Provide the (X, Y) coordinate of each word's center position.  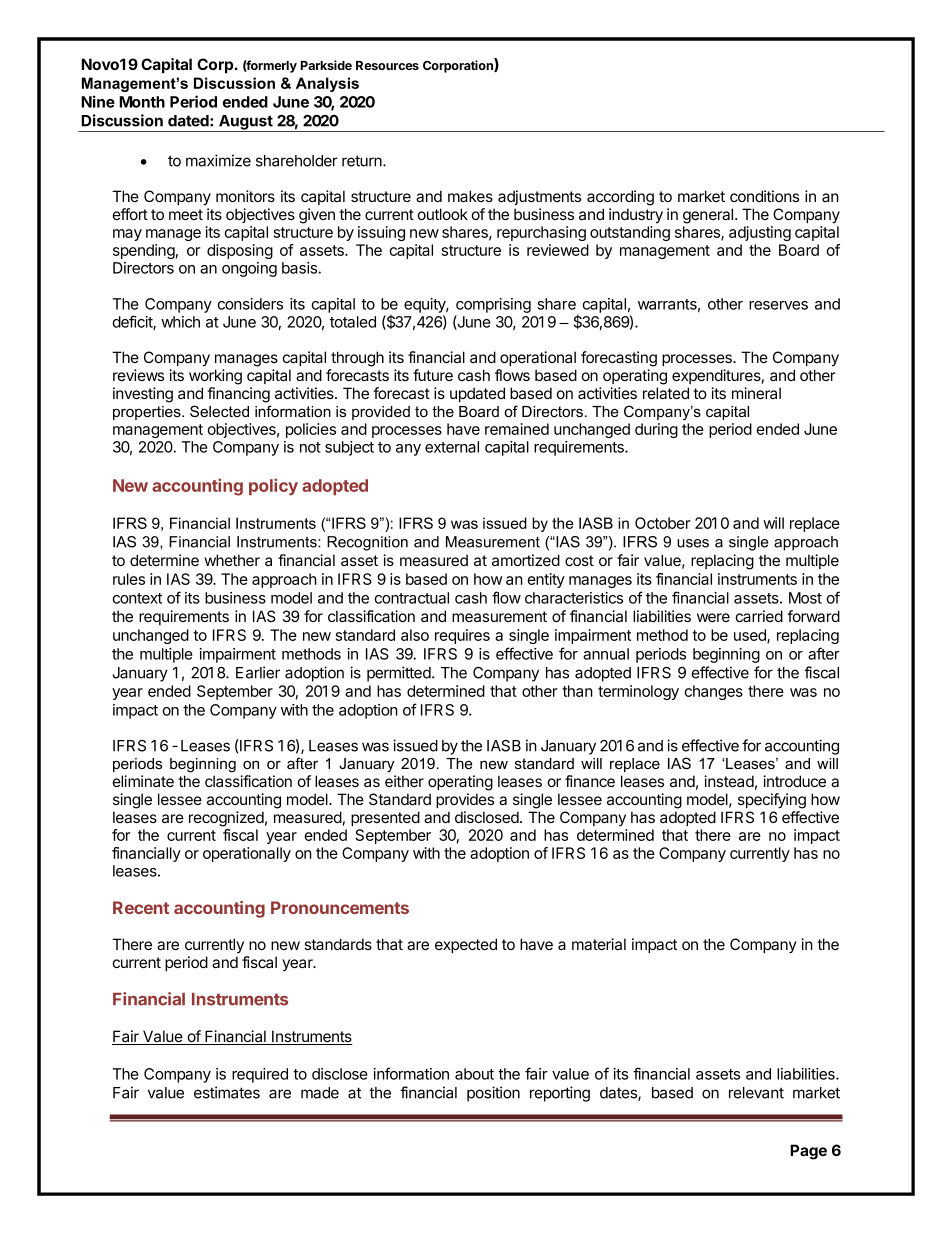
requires (462, 636)
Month (142, 102)
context (137, 598)
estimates (227, 1092)
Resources (387, 65)
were (713, 617)
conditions (764, 196)
